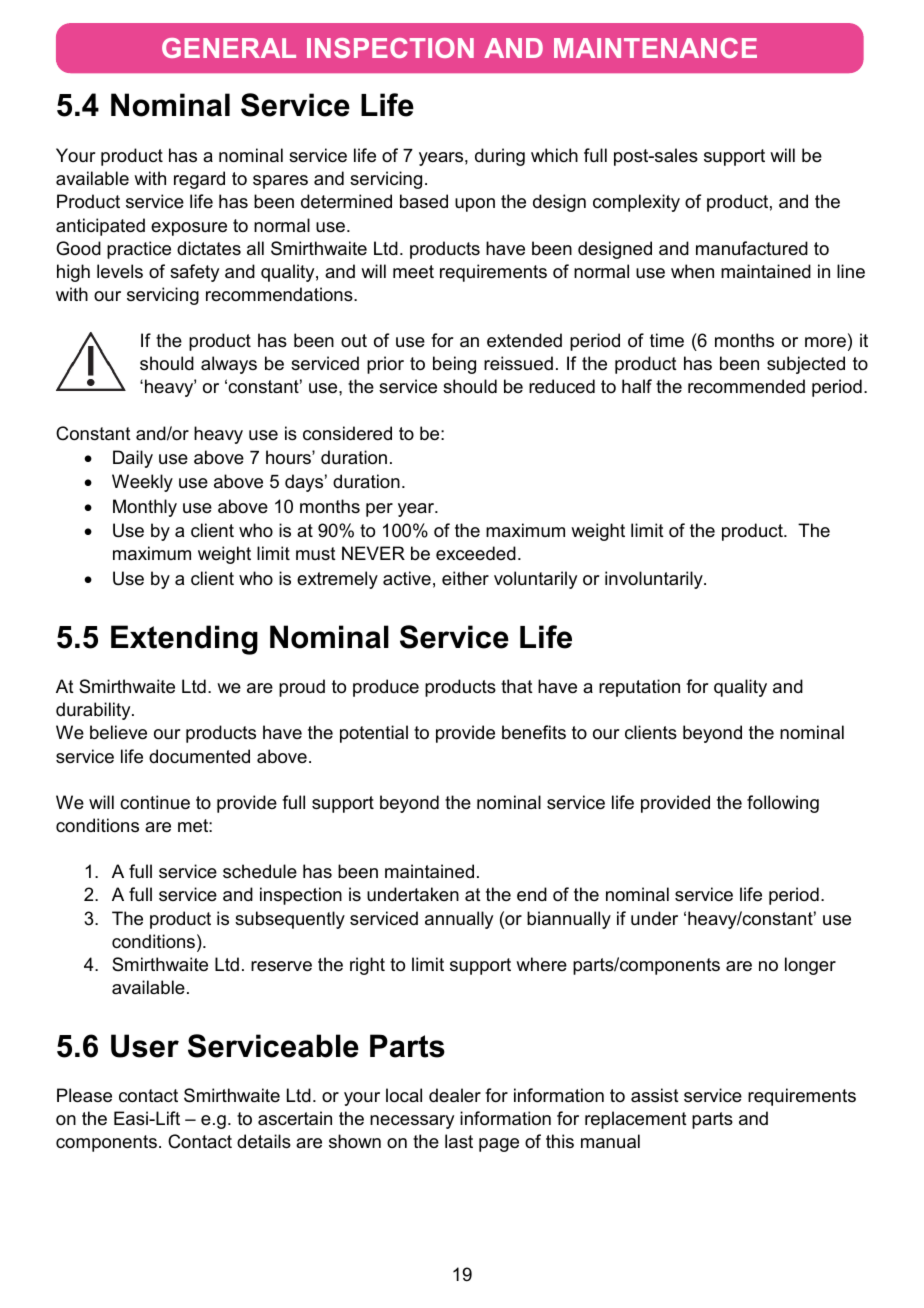 The height and width of the screenshot is (1308, 924). Describe the element at coordinates (655, 48) in the screenshot. I see `MAINTENANCE` at that location.
